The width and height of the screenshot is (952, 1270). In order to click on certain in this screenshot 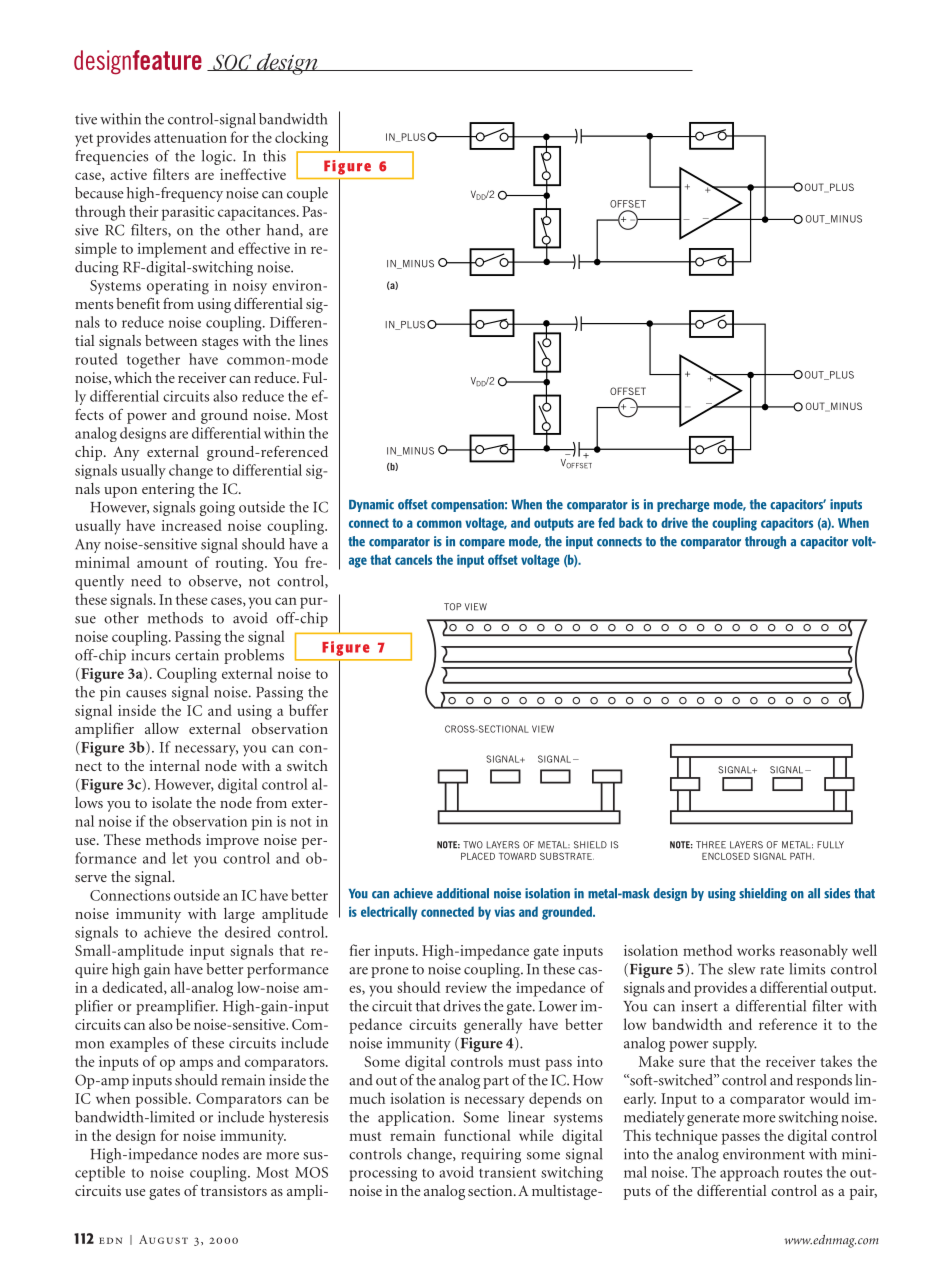, I will do `click(197, 655)`.
